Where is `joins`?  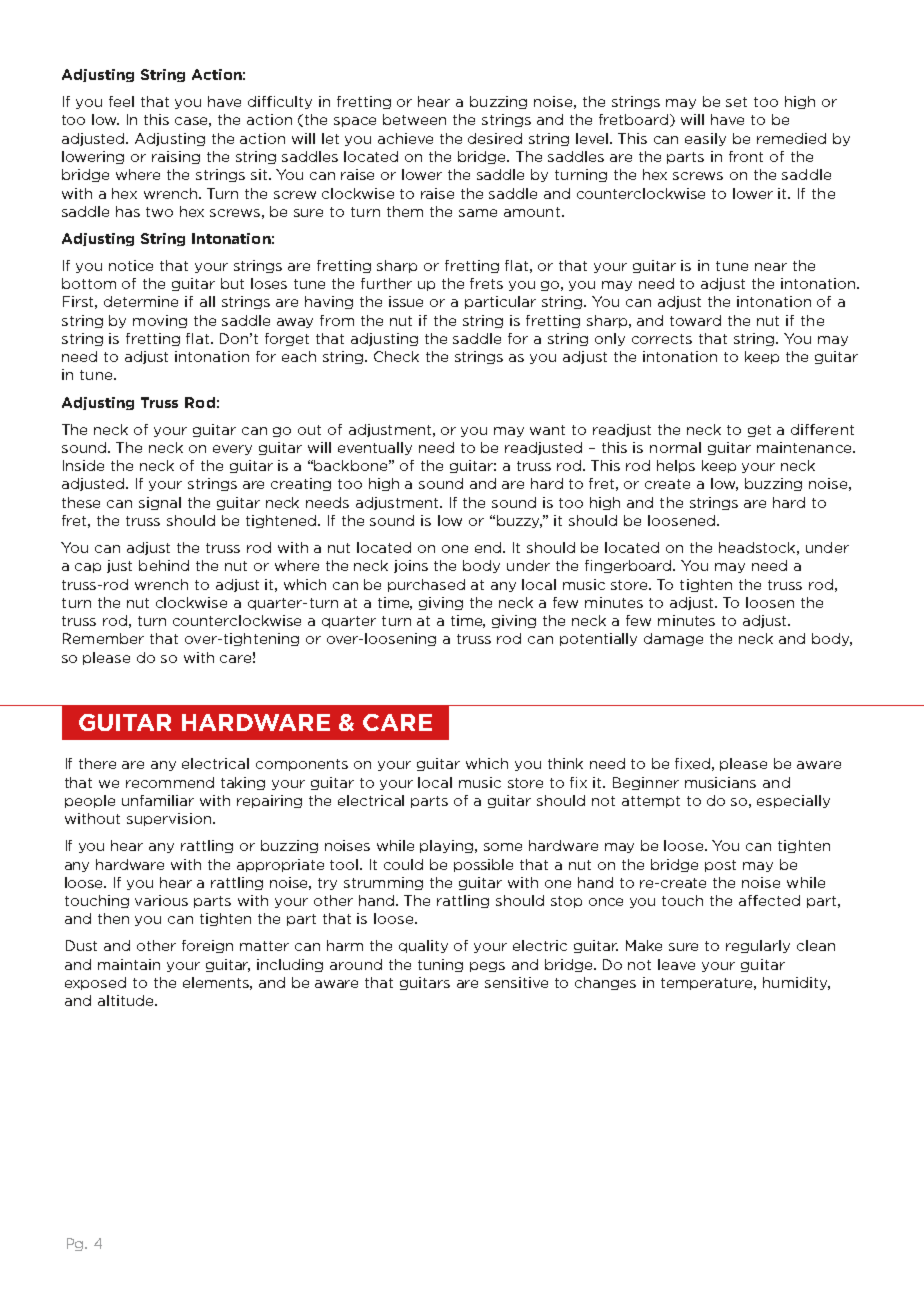
joins is located at coordinates (411, 566).
